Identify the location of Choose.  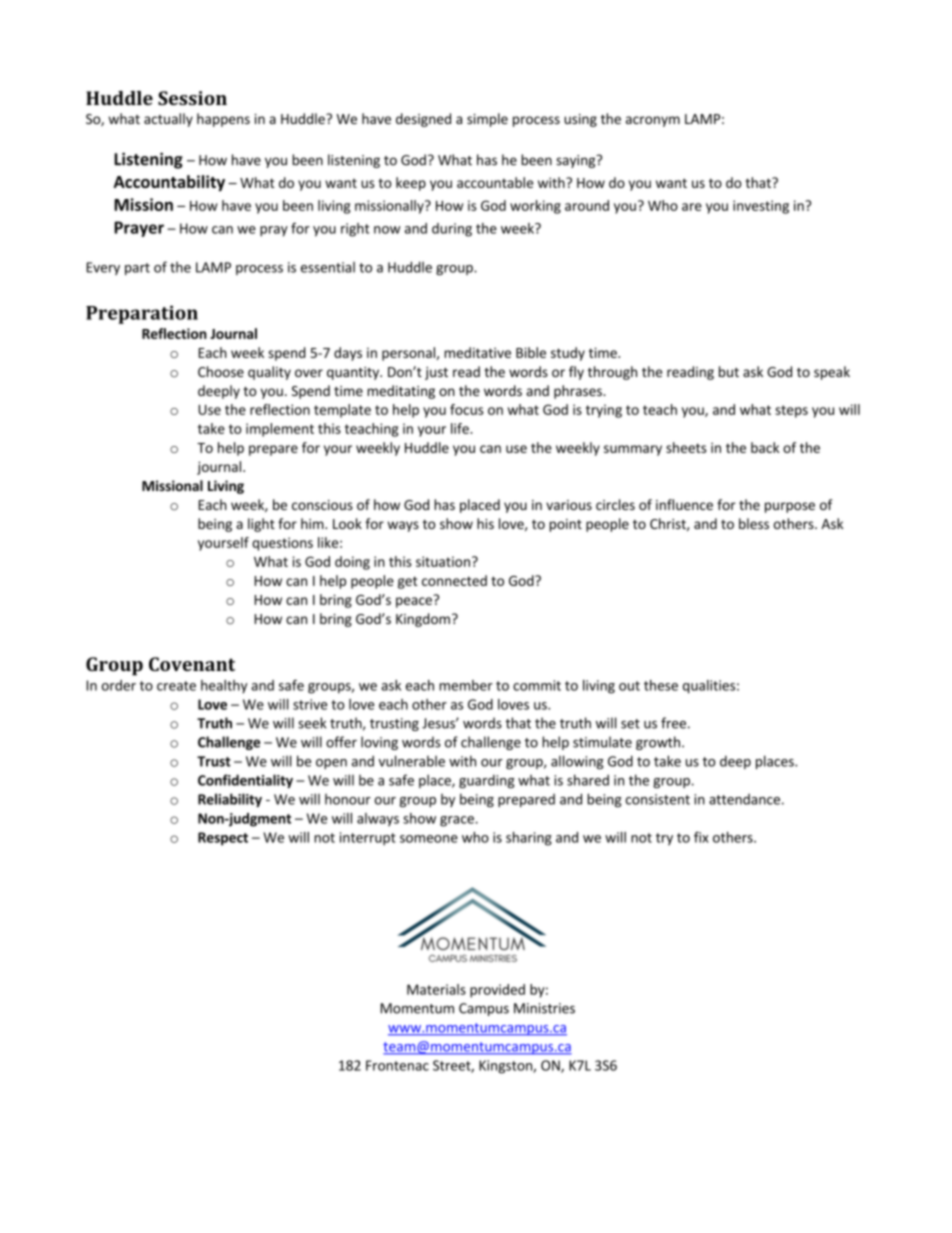
(221, 371).
